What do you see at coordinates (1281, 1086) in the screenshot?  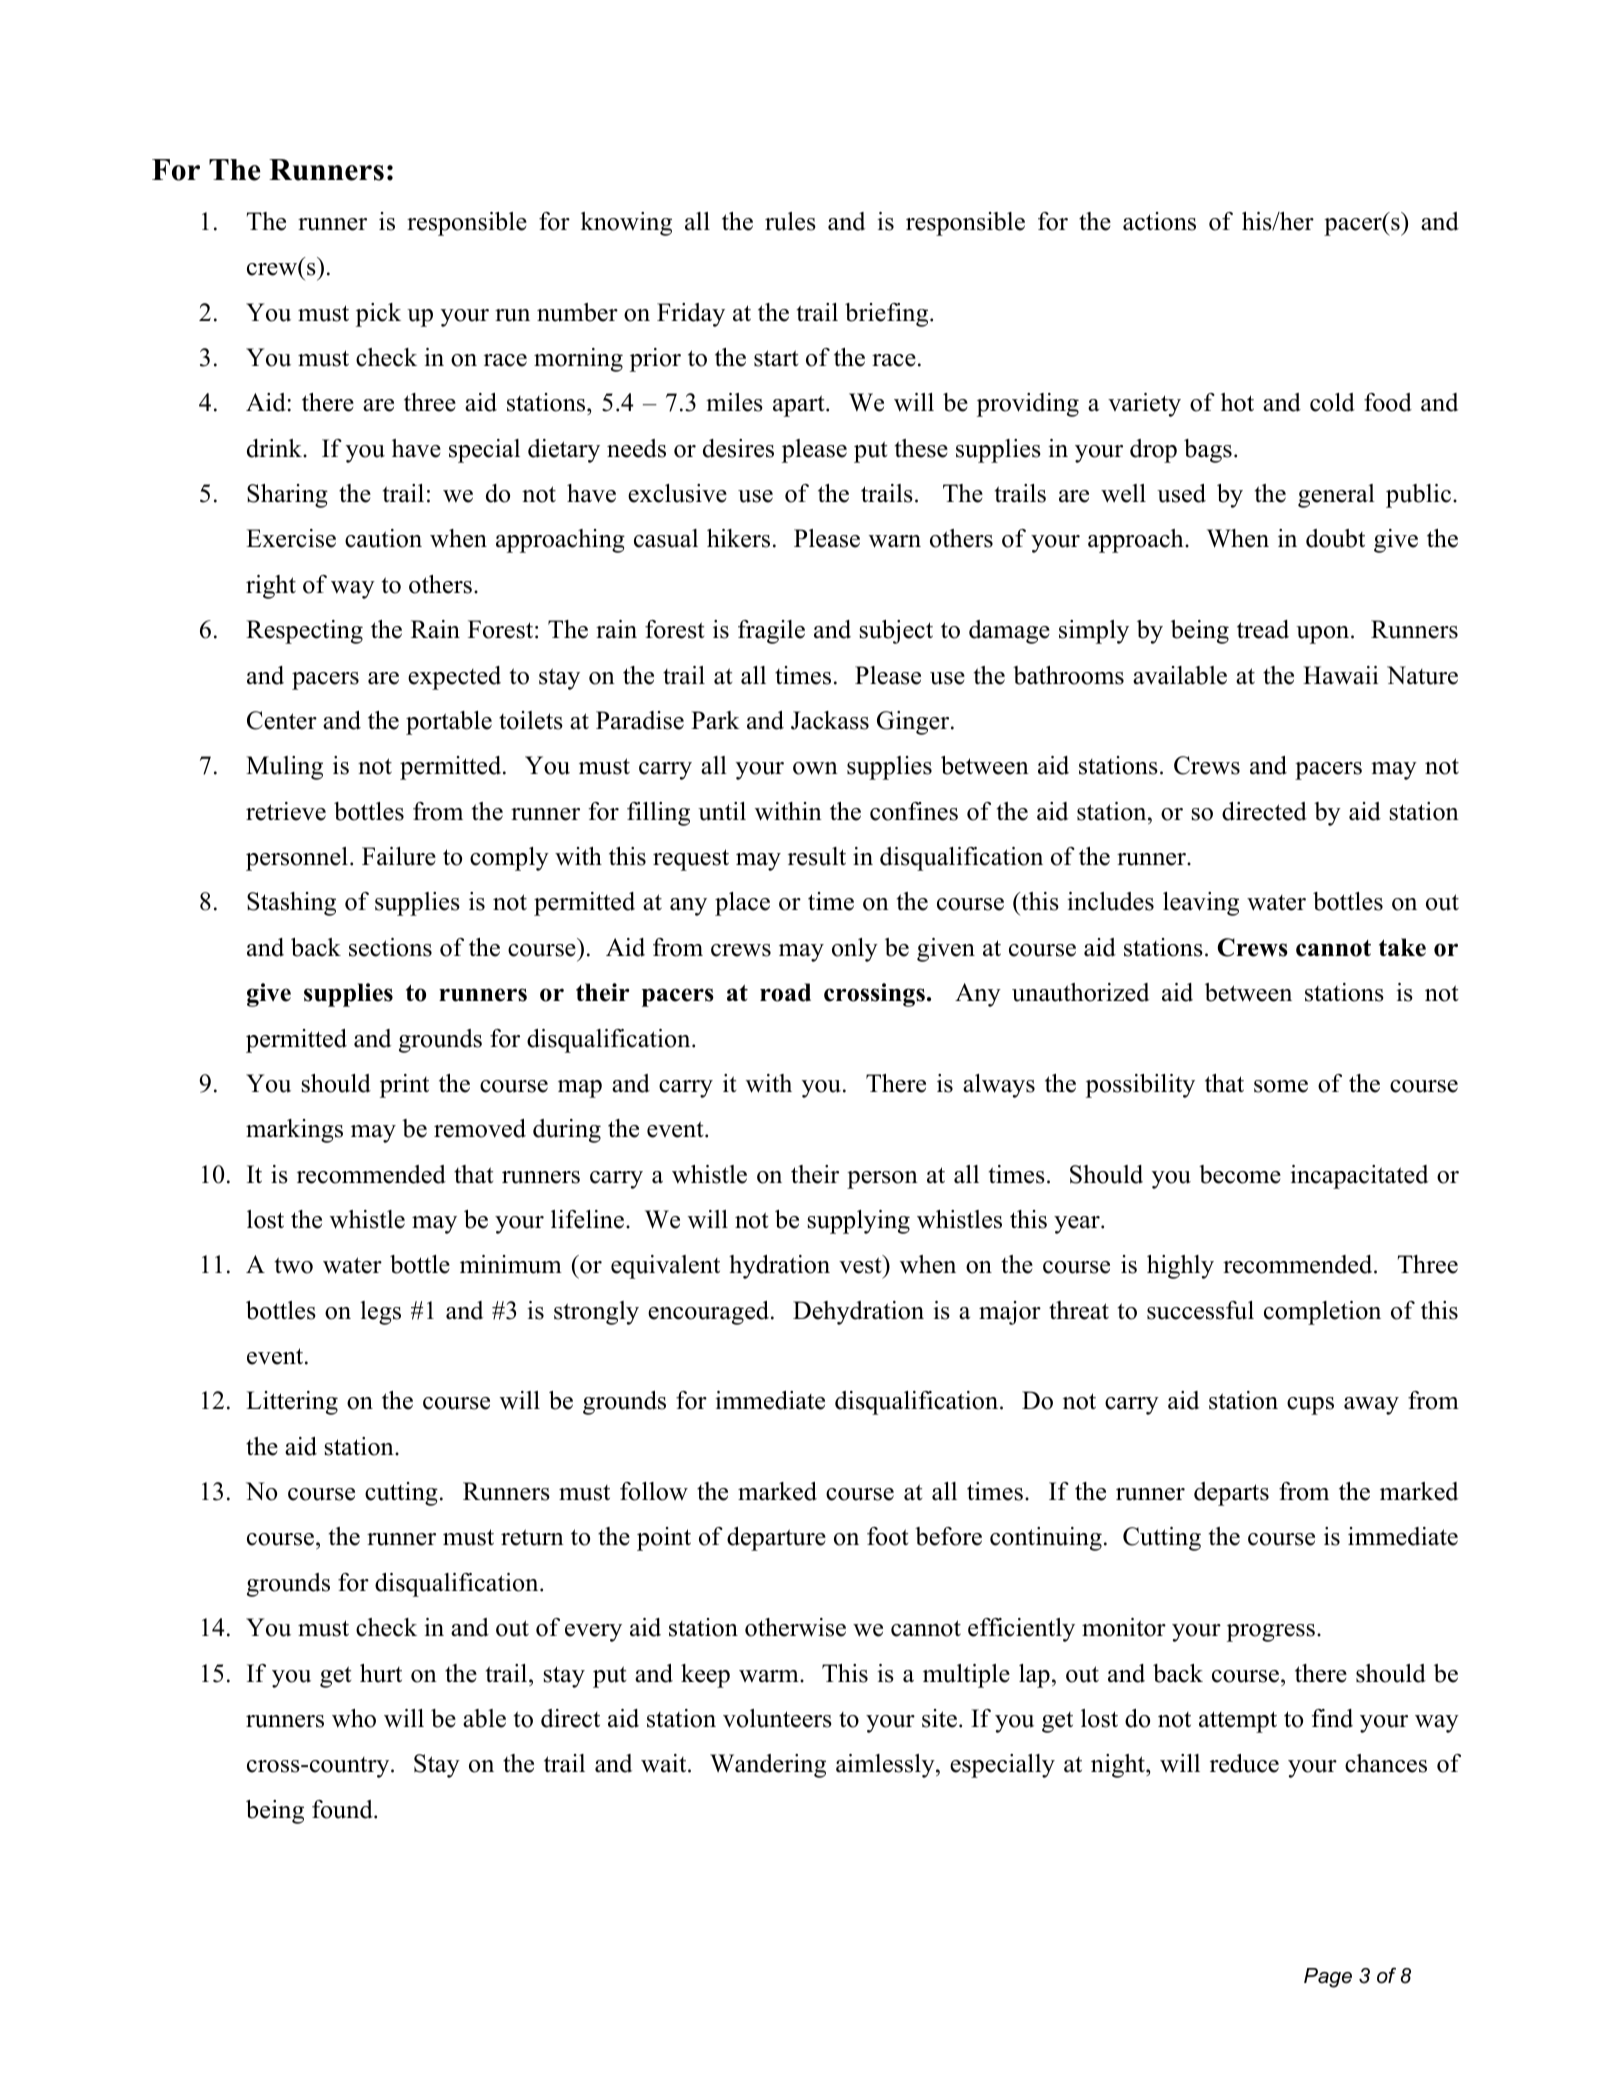 I see `some` at bounding box center [1281, 1086].
